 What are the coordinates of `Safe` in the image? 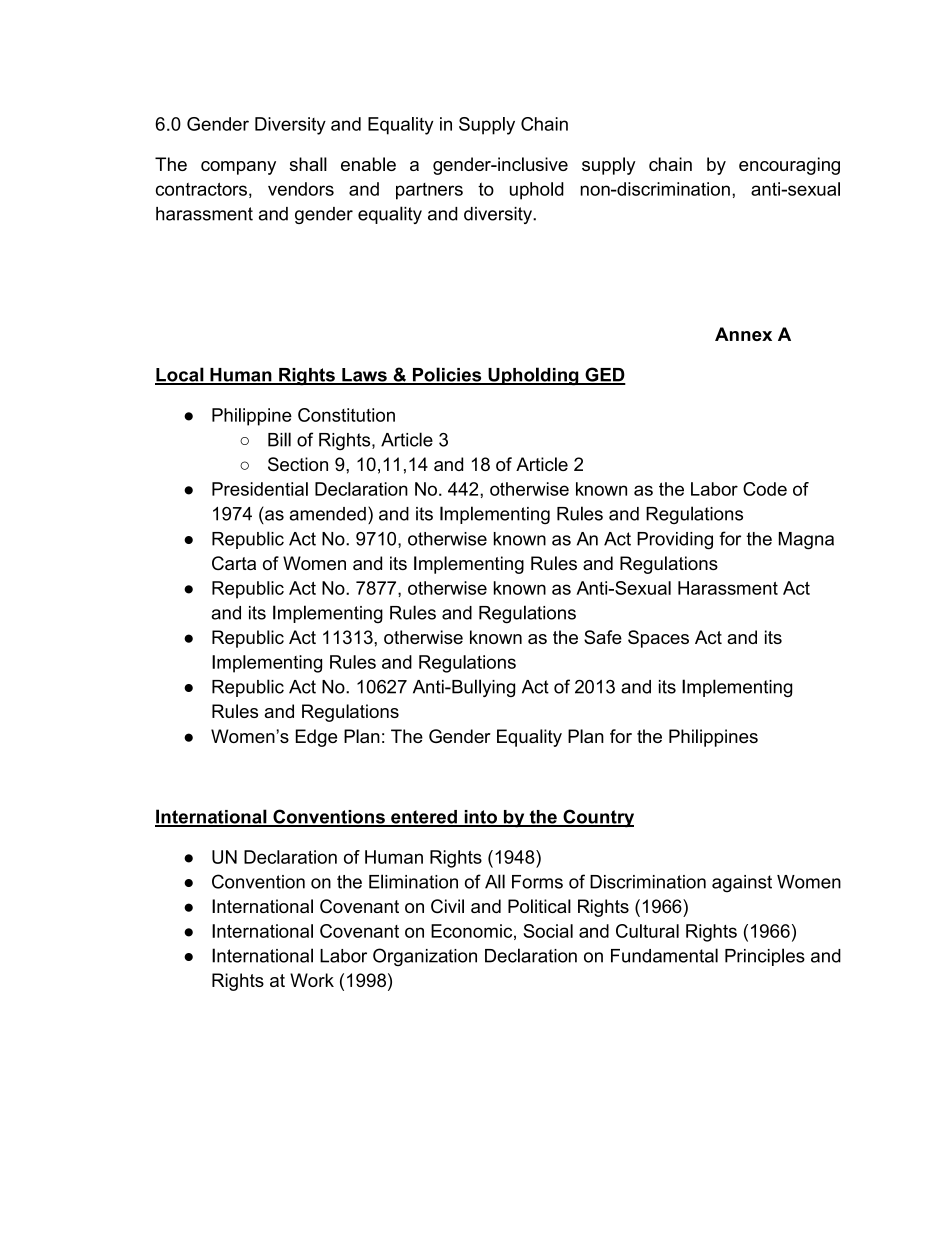 It's located at (603, 637).
